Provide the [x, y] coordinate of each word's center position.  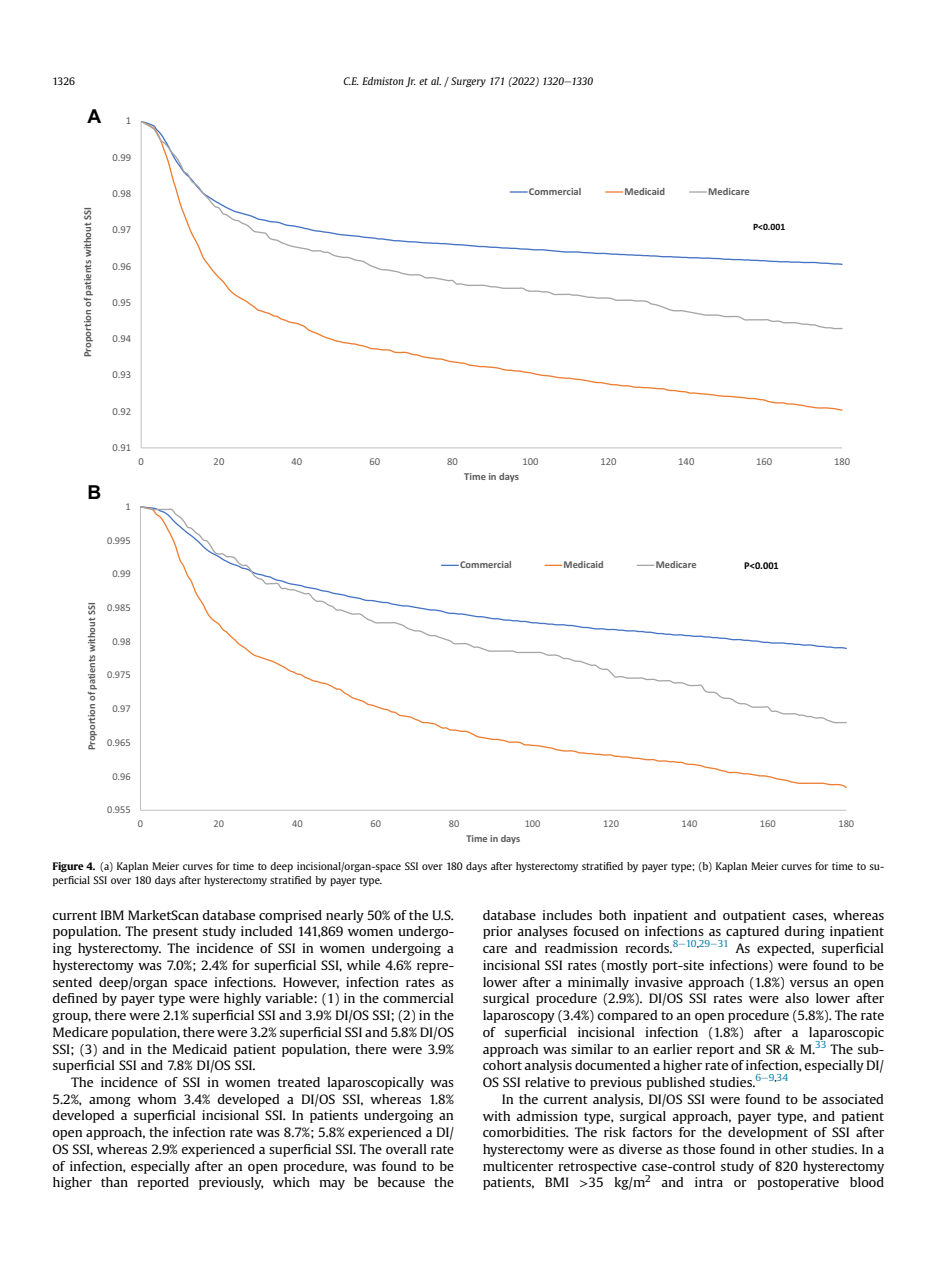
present [175, 933]
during [804, 932]
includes [567, 915]
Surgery [468, 82]
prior [498, 932]
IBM [112, 915]
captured [752, 933]
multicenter [518, 1166]
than [114, 1182]
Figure [68, 867]
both [612, 915]
